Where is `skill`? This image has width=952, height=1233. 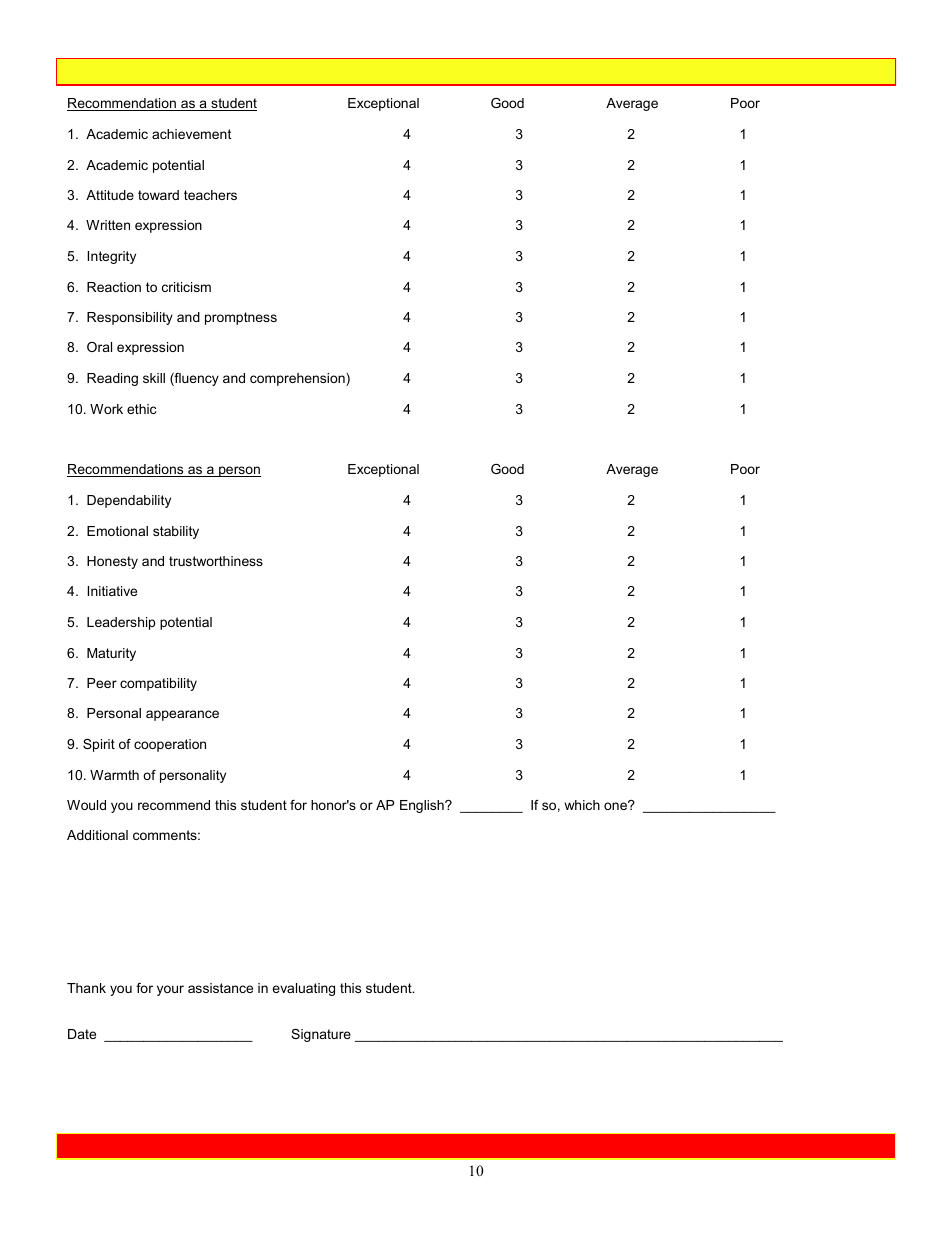 skill is located at coordinates (154, 378).
